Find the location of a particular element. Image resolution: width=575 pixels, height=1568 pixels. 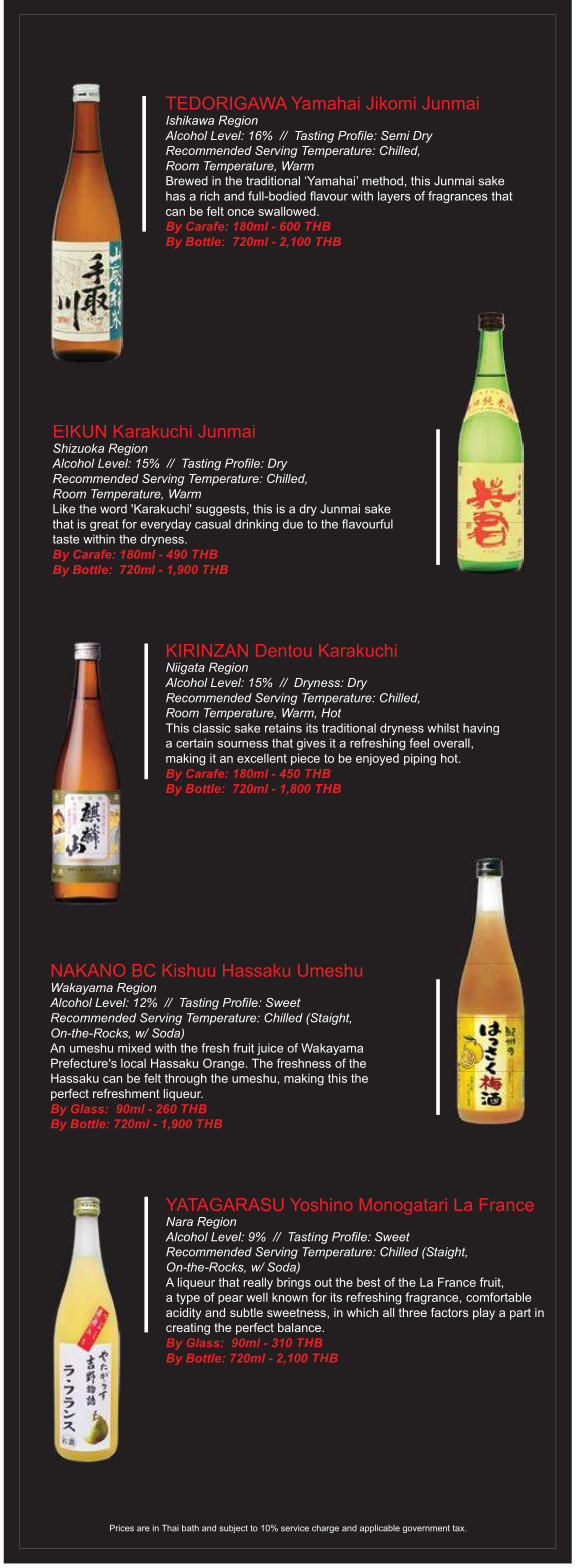

Monogatari is located at coordinates (403, 1206).
